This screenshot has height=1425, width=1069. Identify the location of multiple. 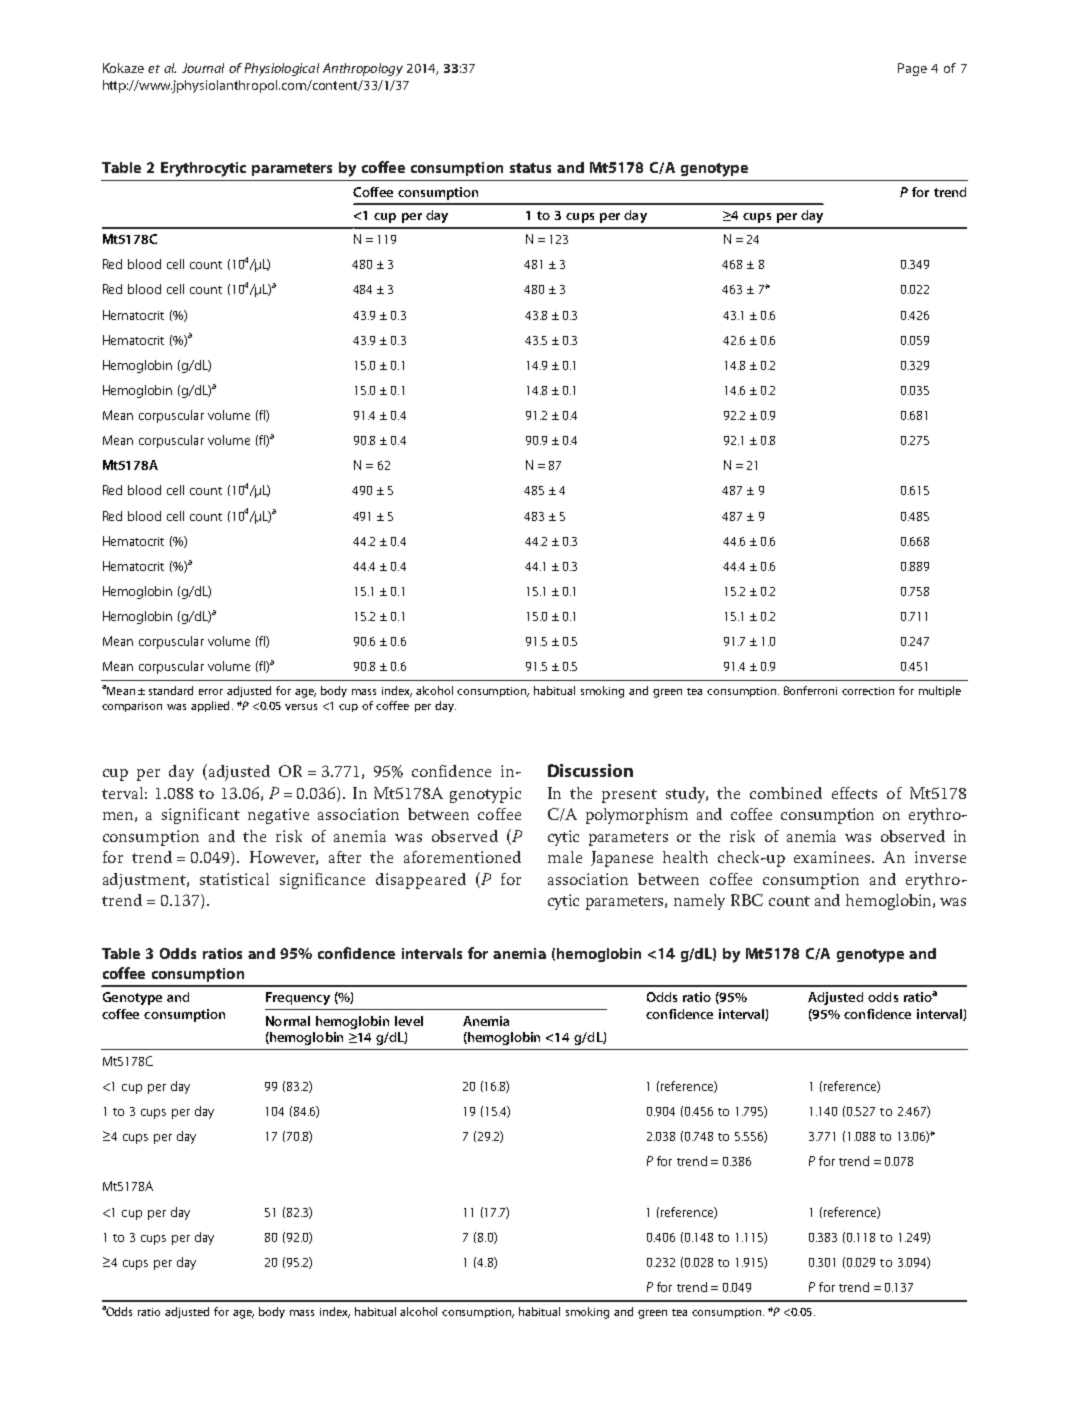
(940, 691).
